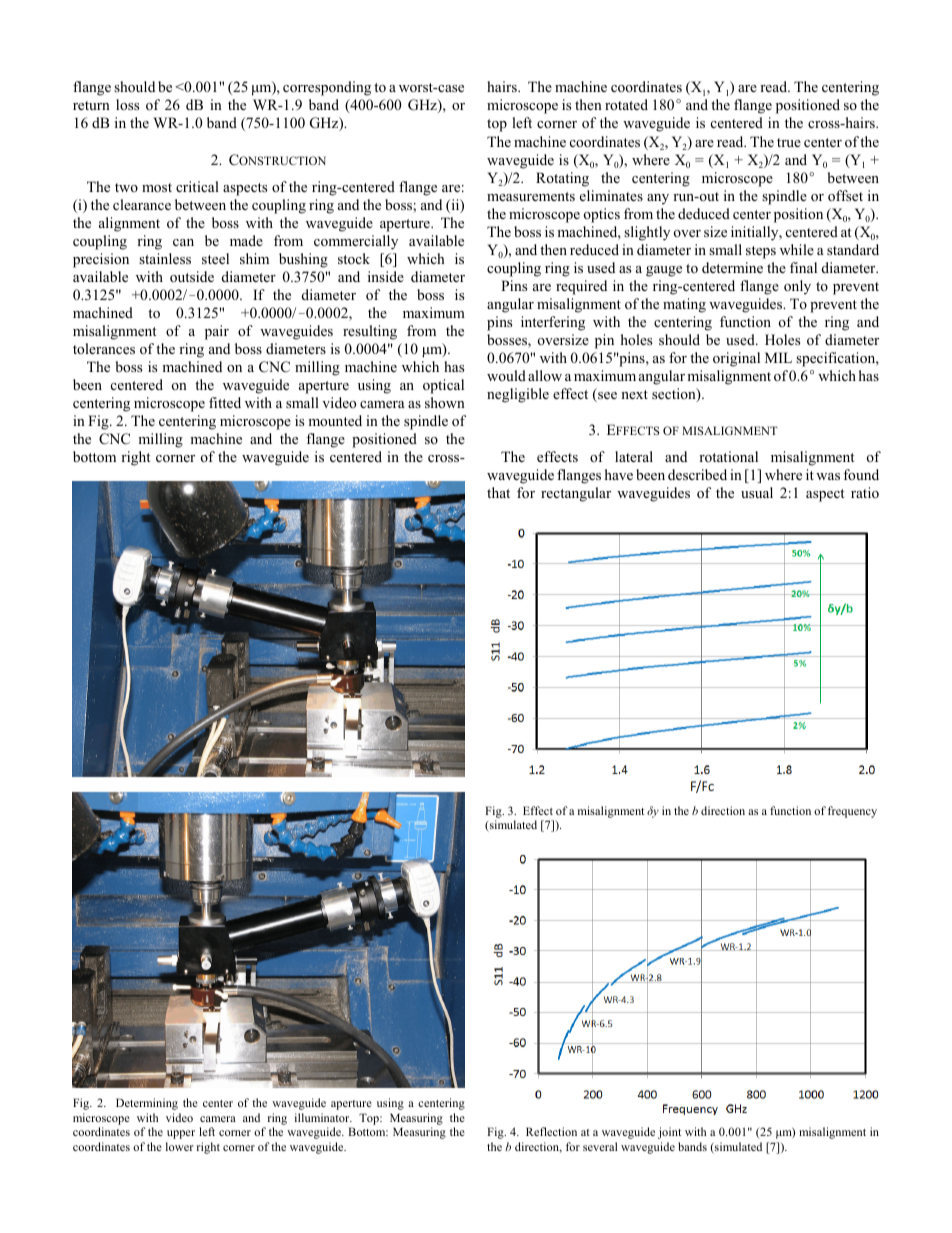 The height and width of the page is (1233, 952). What do you see at coordinates (127, 104) in the page?
I see `loss` at bounding box center [127, 104].
